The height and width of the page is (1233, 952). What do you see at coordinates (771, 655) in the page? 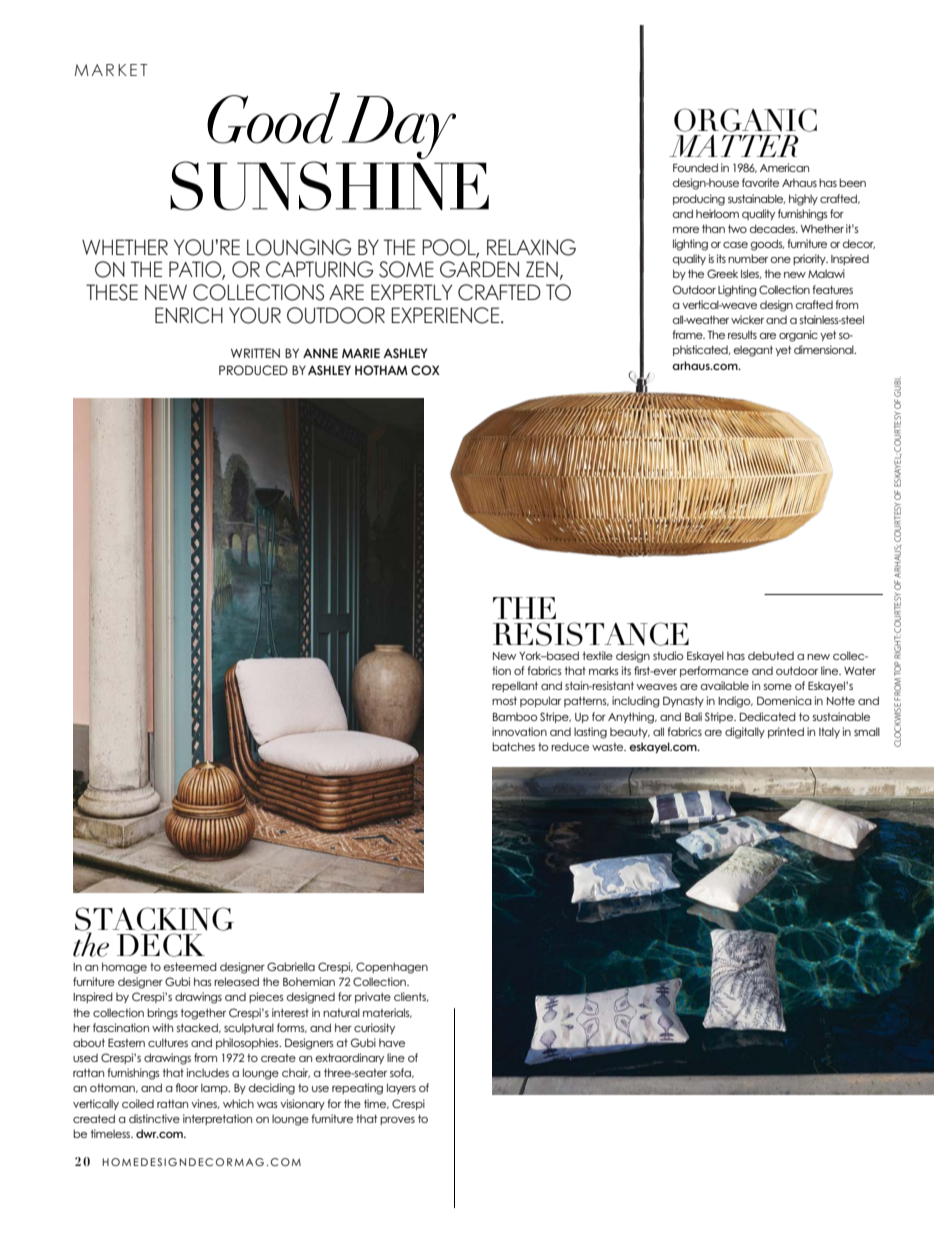
I see `debuted` at bounding box center [771, 655].
